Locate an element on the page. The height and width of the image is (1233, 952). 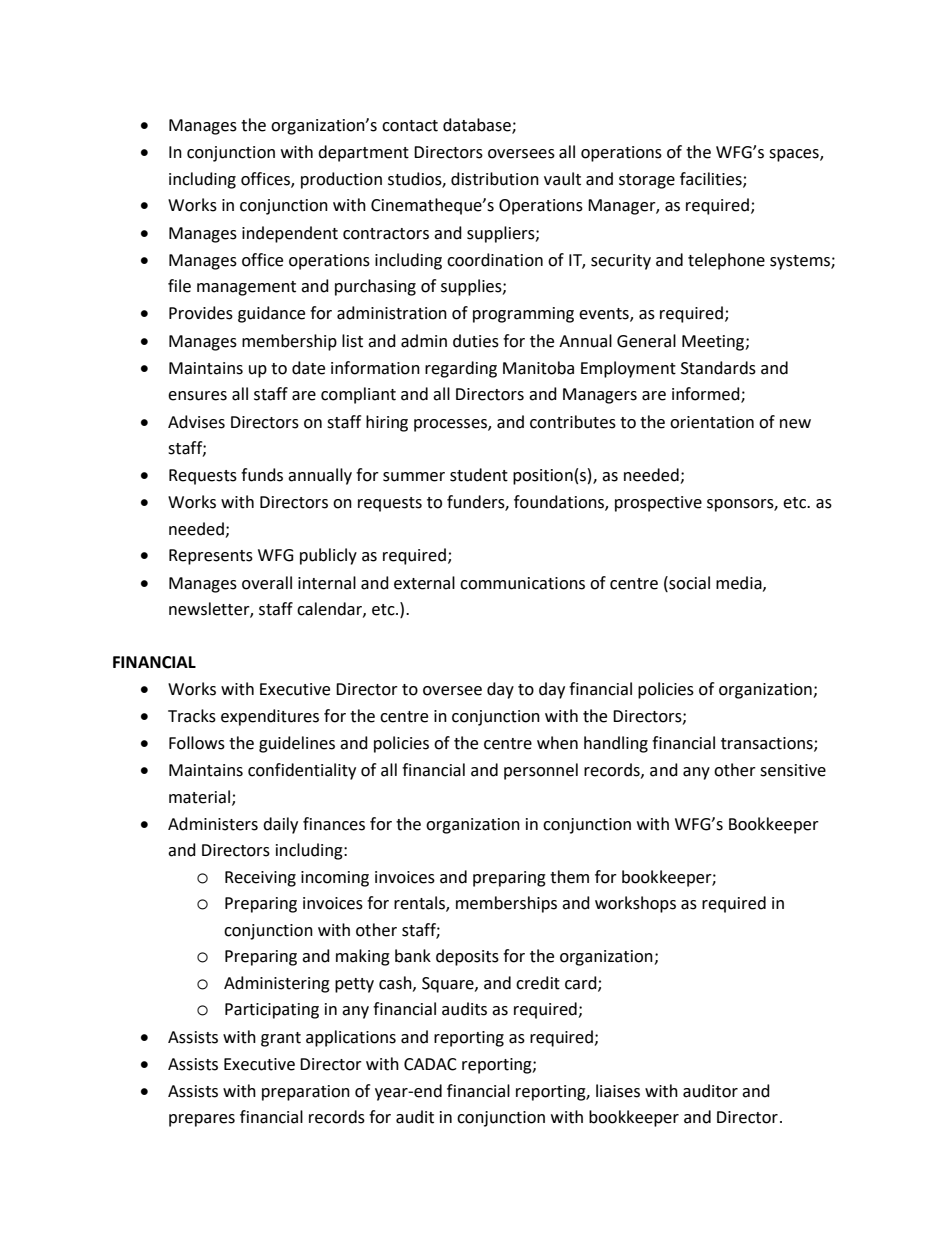
production is located at coordinates (341, 180).
